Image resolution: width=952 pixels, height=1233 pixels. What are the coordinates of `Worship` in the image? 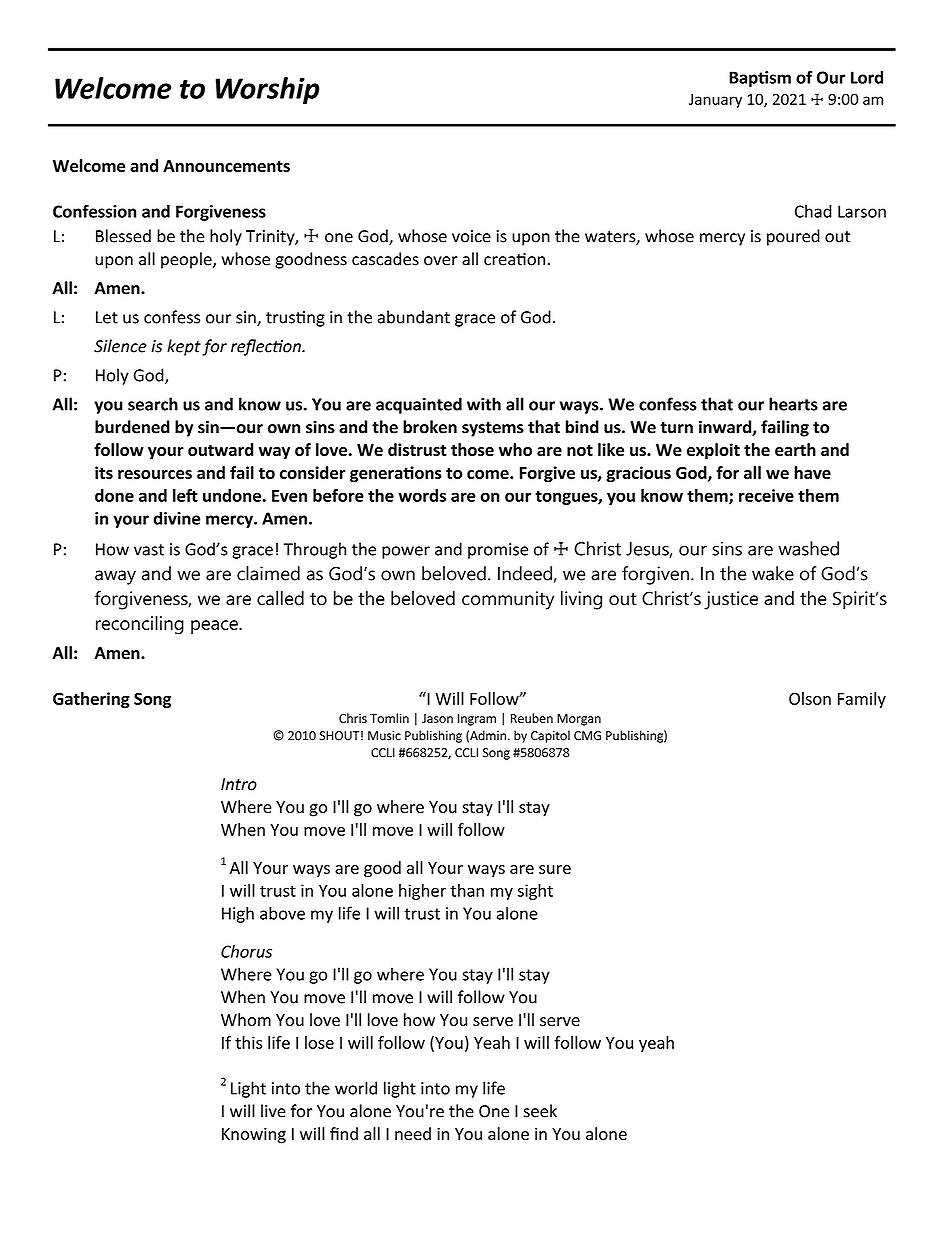 It's located at (267, 90).
